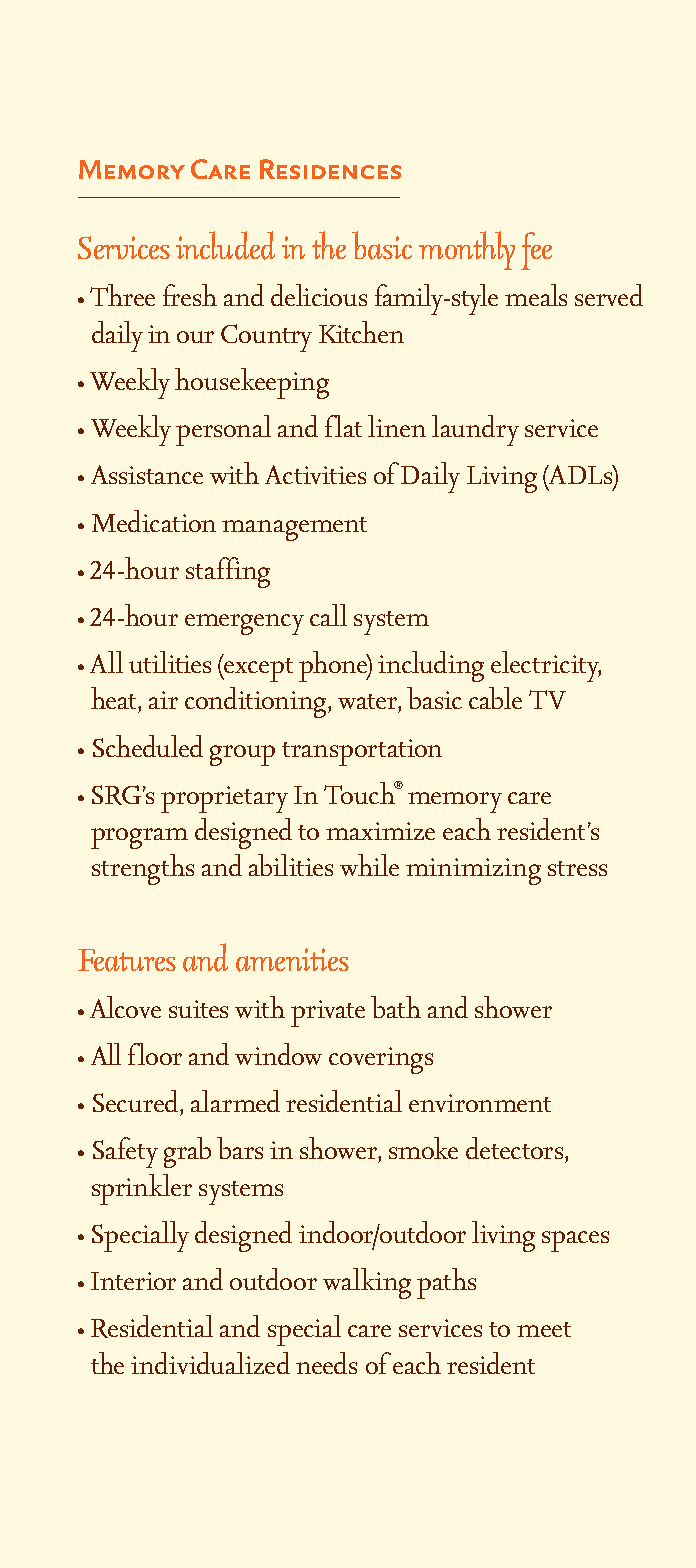  Describe the element at coordinates (137, 1101) in the screenshot. I see `Secured` at that location.
